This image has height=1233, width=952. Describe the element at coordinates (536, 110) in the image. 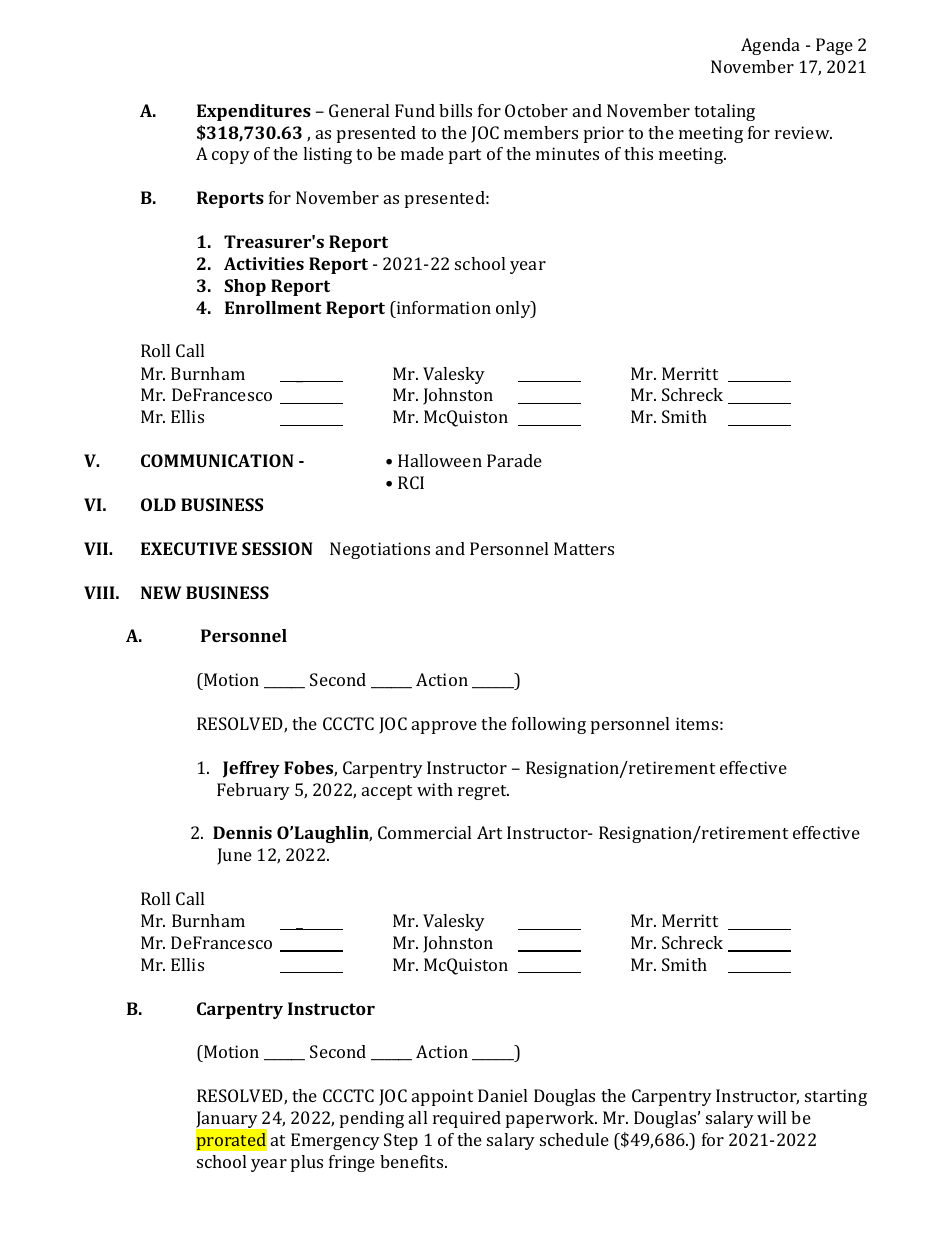

I see `October` at that location.
